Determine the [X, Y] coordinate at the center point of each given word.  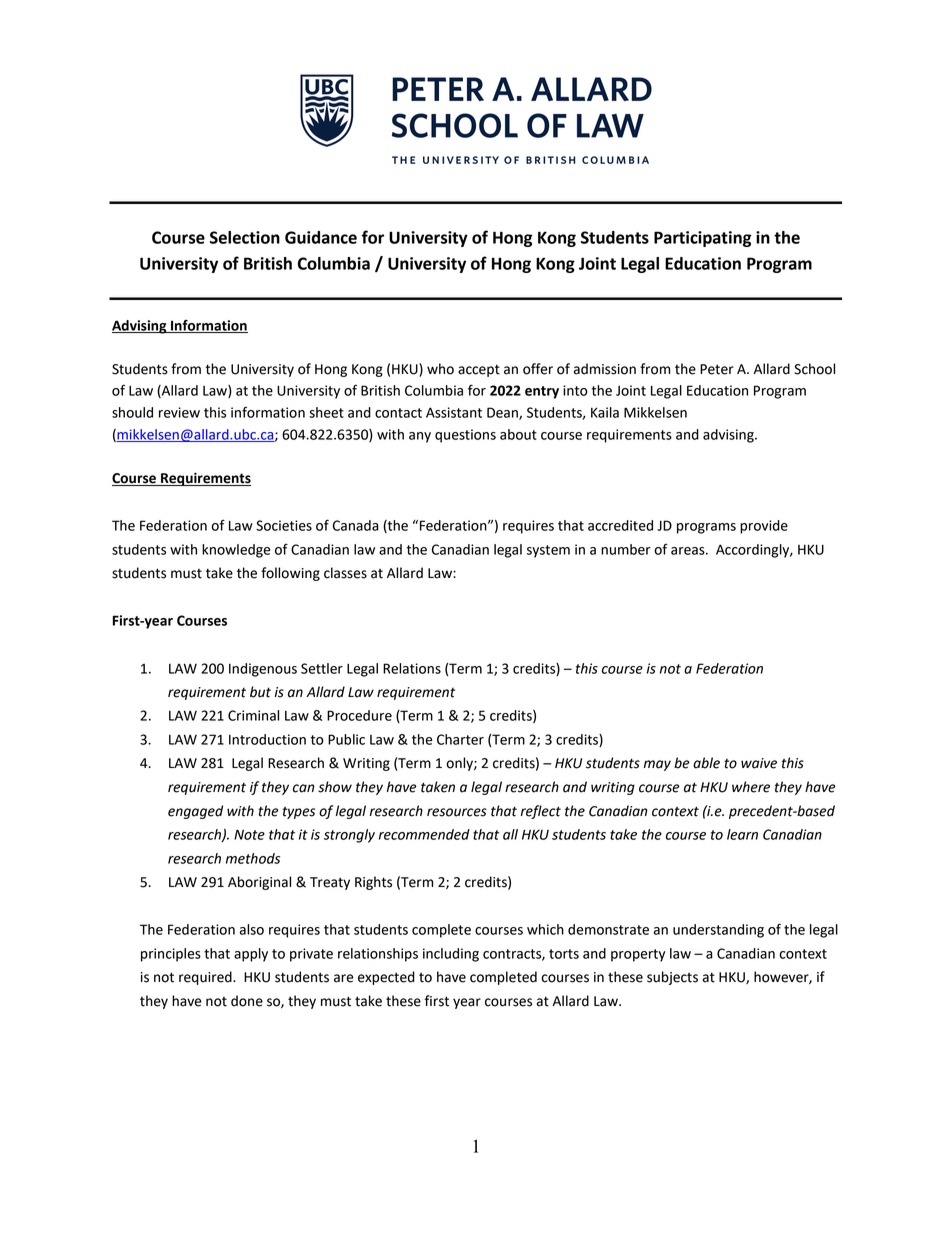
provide [764, 527]
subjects [672, 978]
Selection [245, 237]
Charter [460, 739]
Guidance [321, 237]
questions [465, 436]
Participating [703, 239]
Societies [284, 525]
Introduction [267, 739]
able [706, 763]
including [451, 955]
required [206, 978]
